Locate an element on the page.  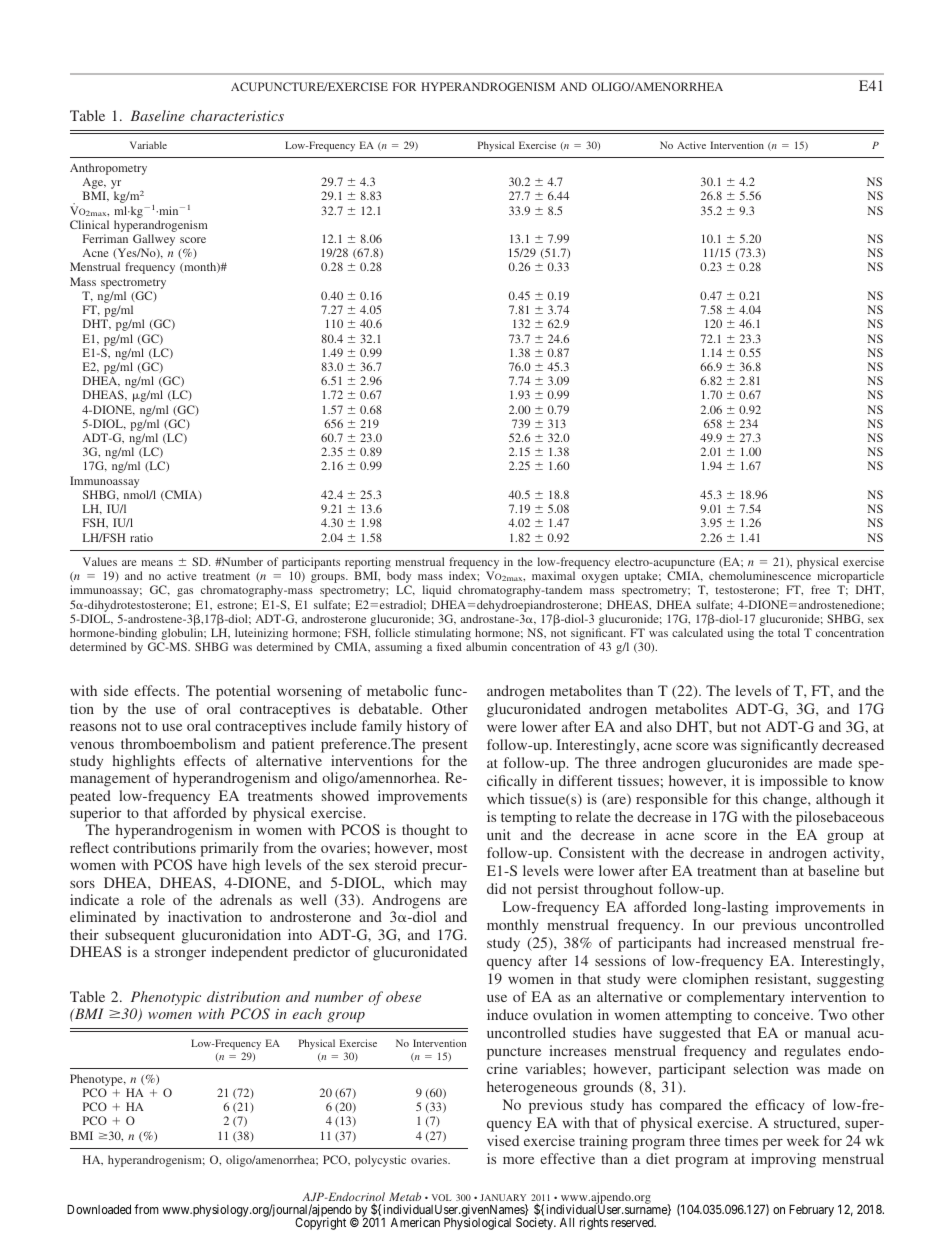
Clinical is located at coordinates (89, 224).
